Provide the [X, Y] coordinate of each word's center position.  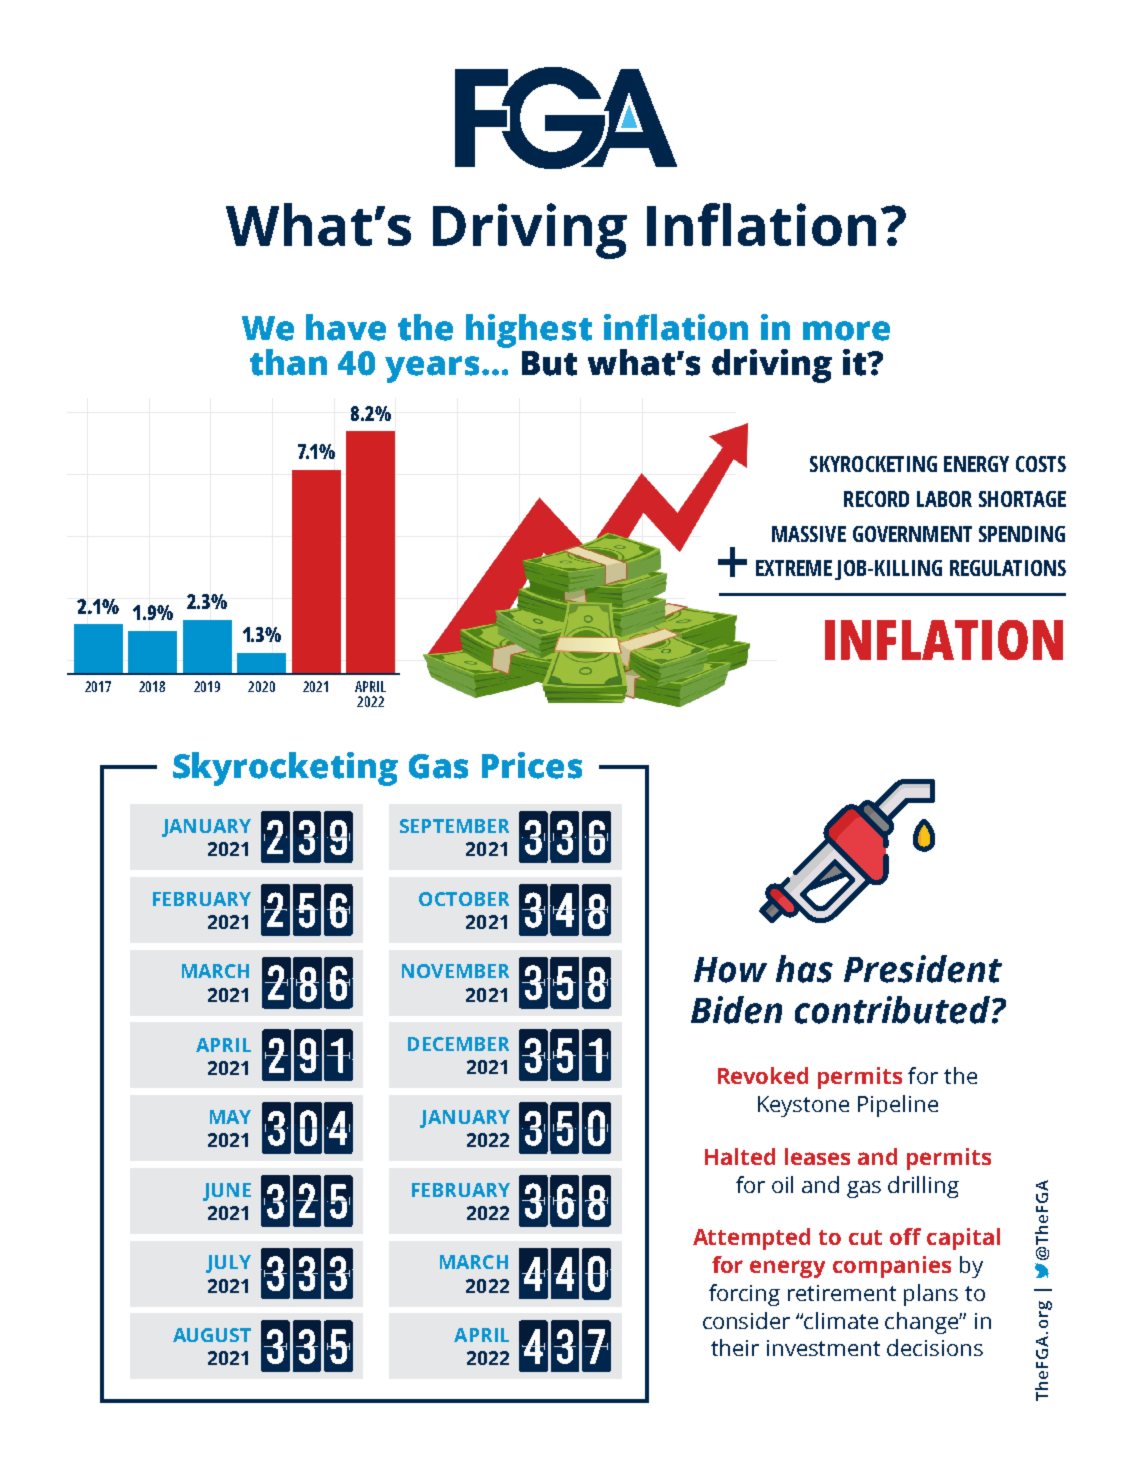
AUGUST [212, 1335]
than [288, 362]
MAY [230, 1117]
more [846, 331]
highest [529, 331]
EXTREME [794, 568]
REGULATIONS [1008, 568]
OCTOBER [464, 899]
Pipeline [898, 1106]
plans [931, 1295]
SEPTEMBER [454, 826]
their [735, 1347]
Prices [532, 765]
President [923, 969]
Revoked [763, 1075]
